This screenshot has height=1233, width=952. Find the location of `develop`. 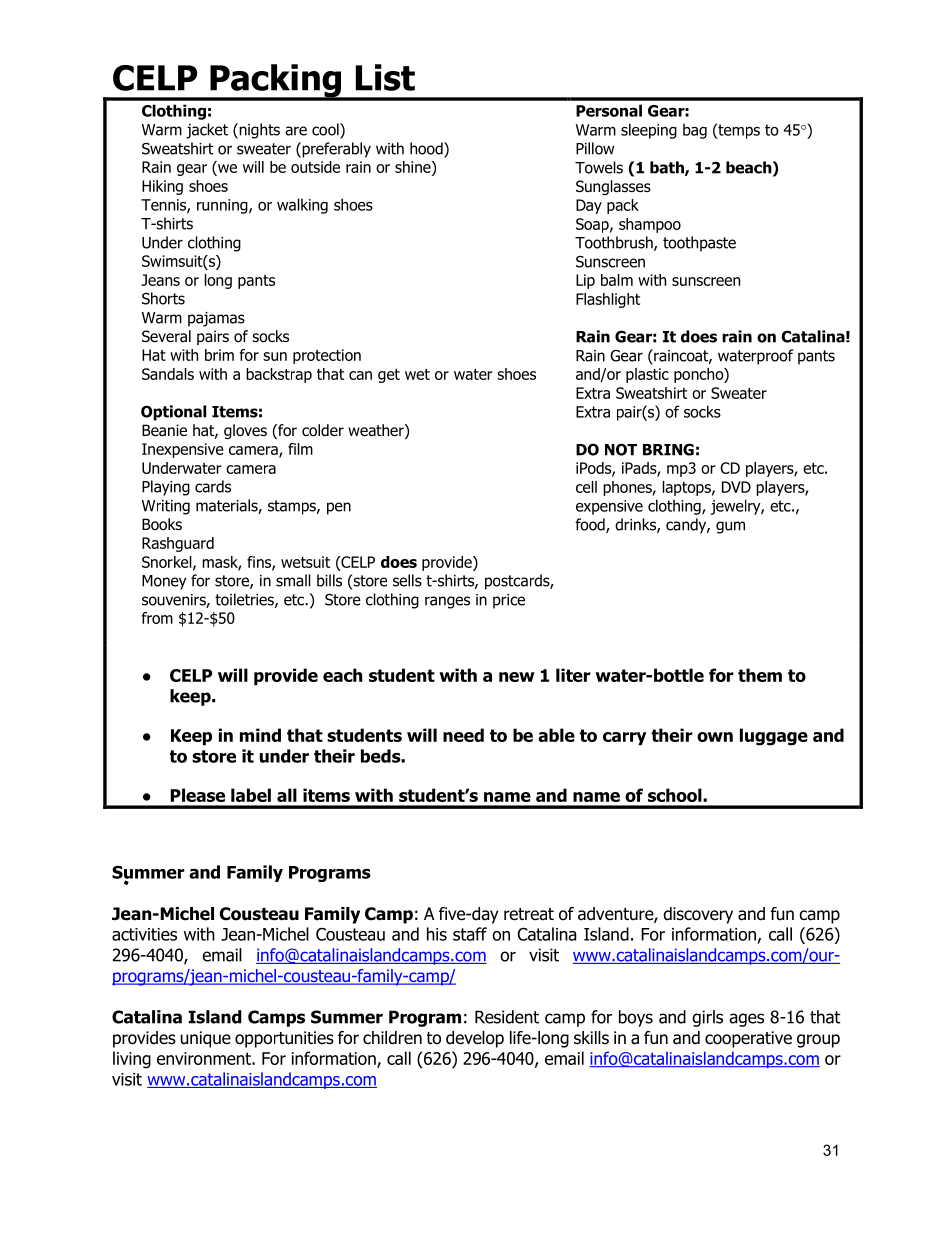

develop is located at coordinates (475, 1039).
